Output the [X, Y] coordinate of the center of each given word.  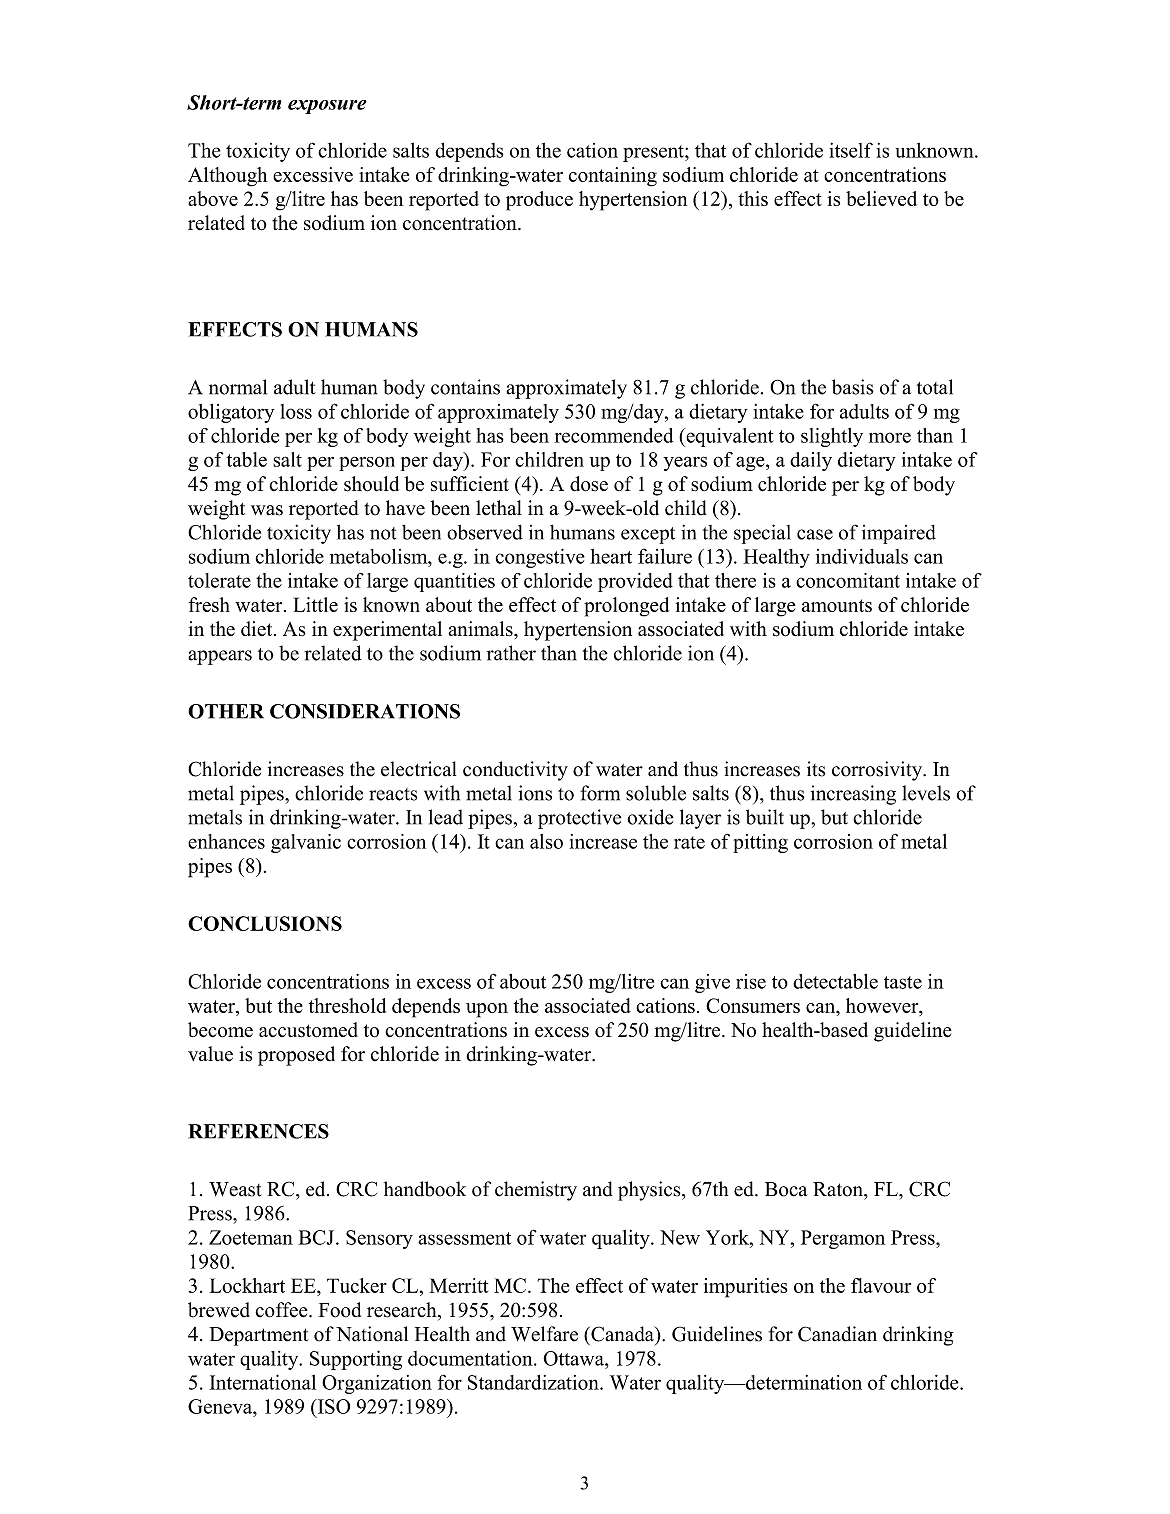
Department [259, 1336]
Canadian [837, 1334]
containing [613, 177]
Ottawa [574, 1358]
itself [851, 150]
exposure [327, 107]
